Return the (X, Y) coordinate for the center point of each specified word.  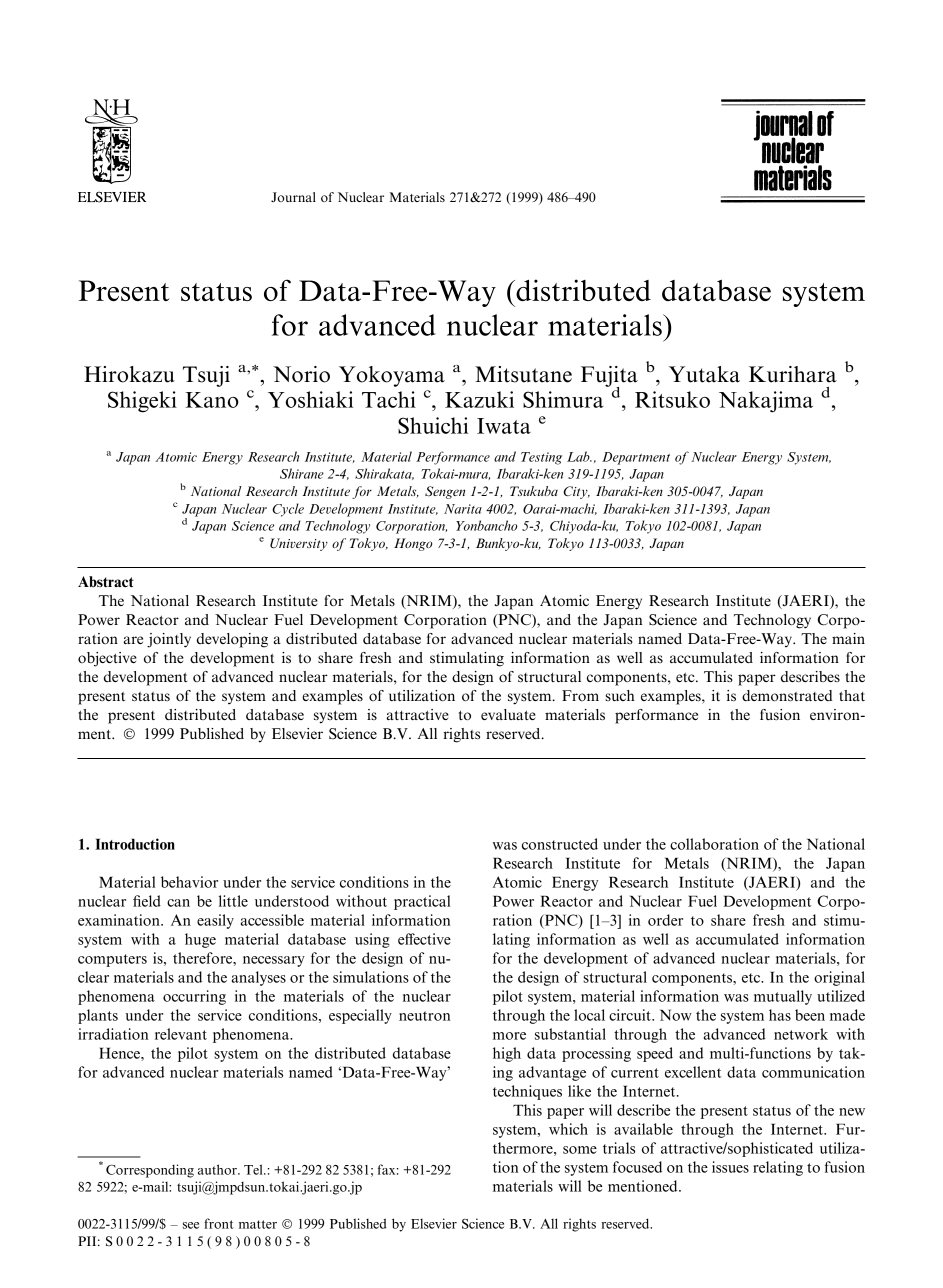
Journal (293, 197)
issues (730, 1167)
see (191, 1225)
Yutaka (704, 374)
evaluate (508, 714)
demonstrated (787, 695)
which (568, 1129)
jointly (169, 640)
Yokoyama (392, 376)
